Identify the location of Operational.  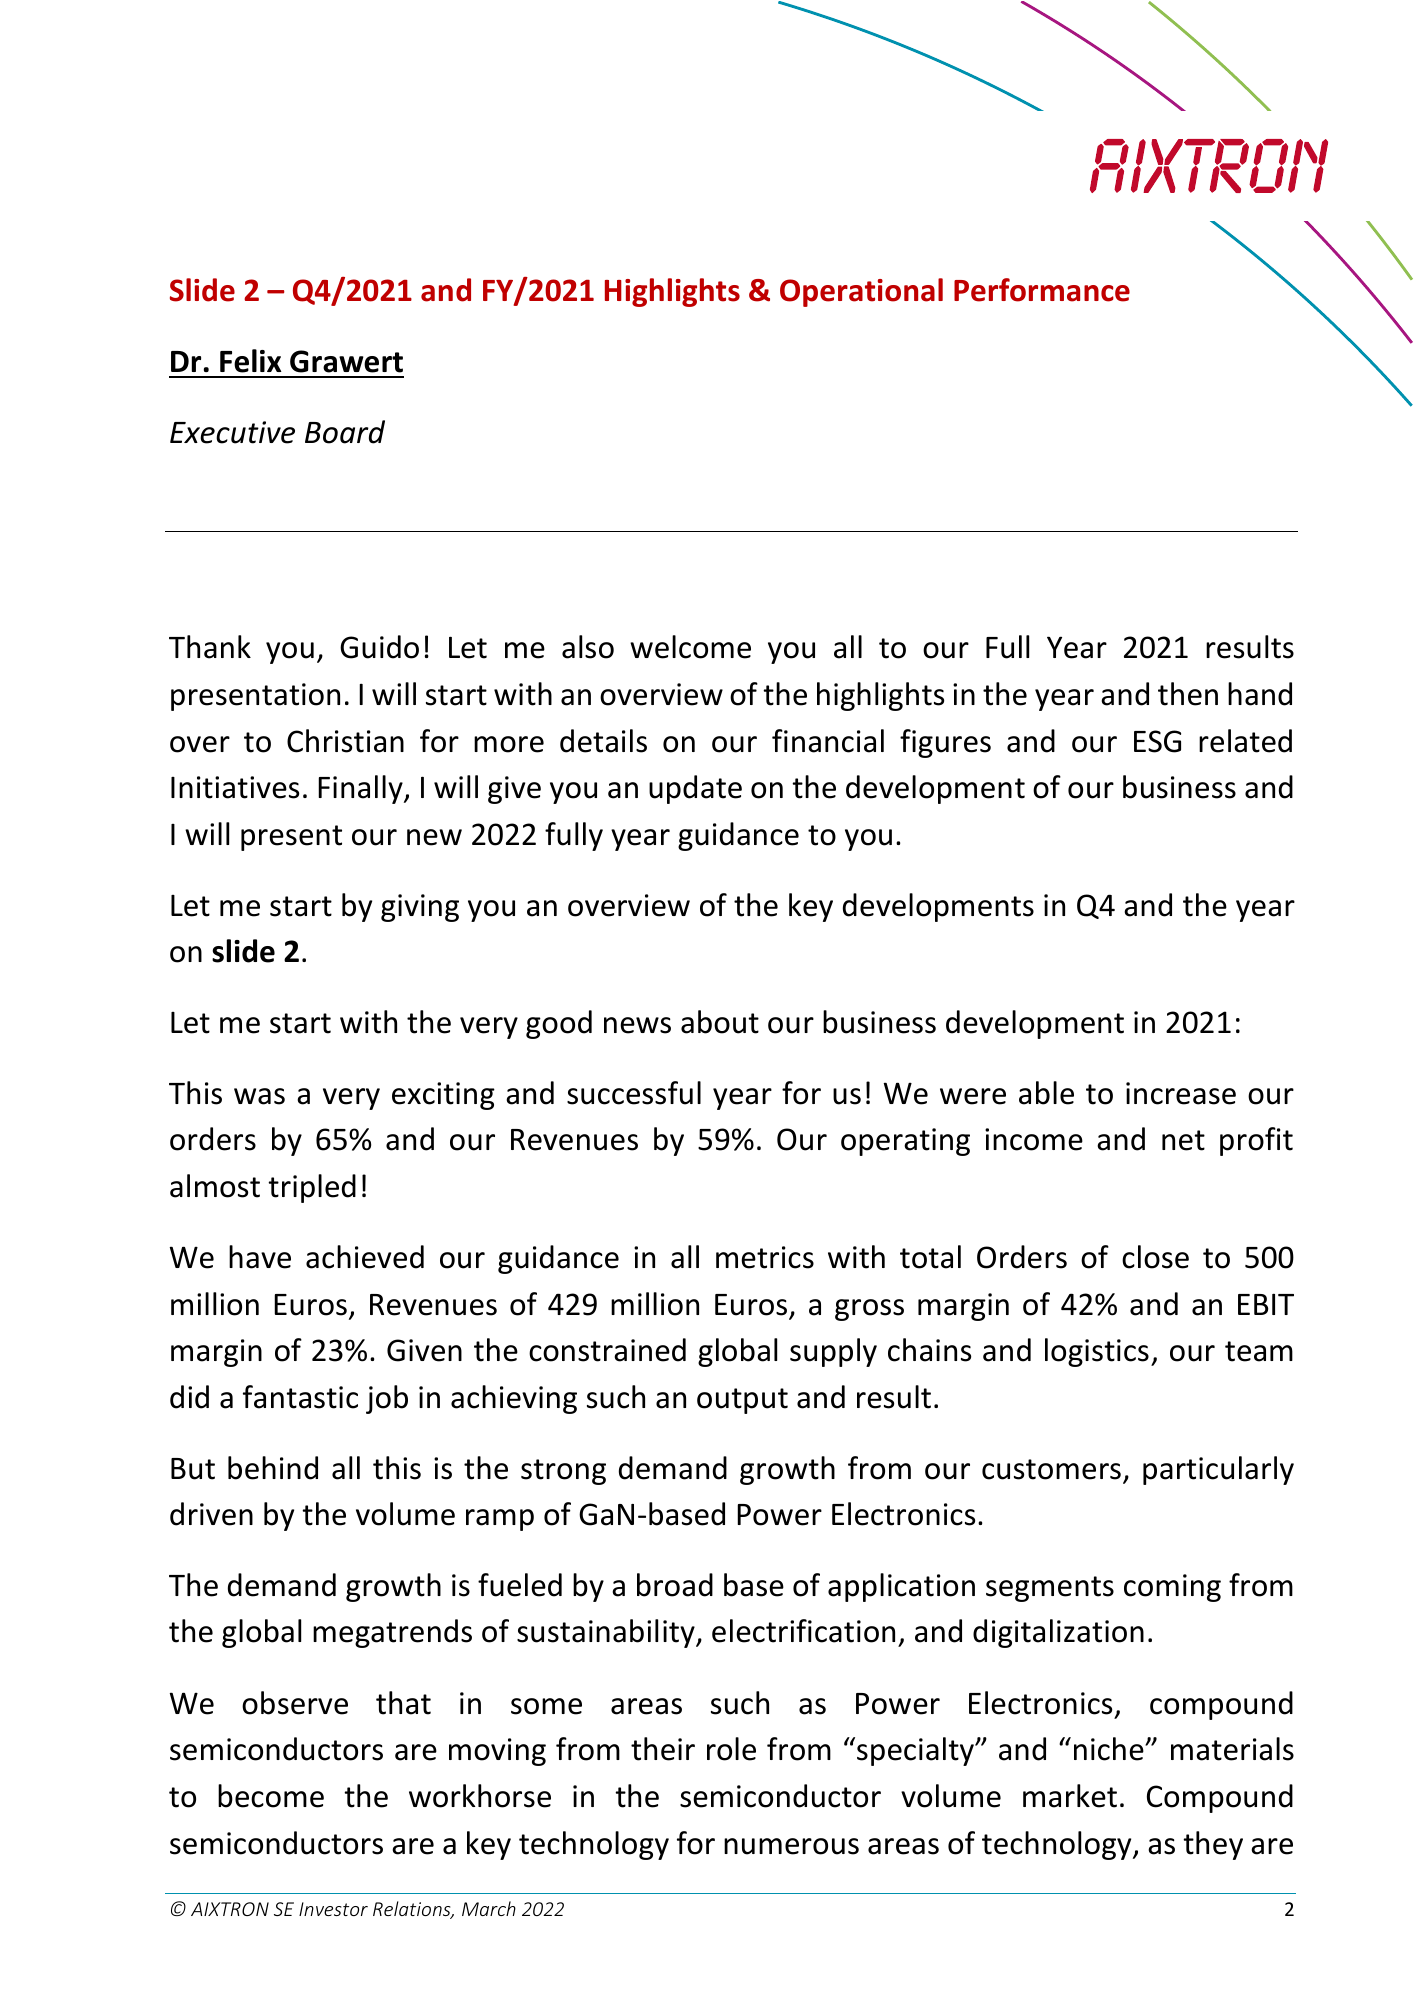
(861, 292).
